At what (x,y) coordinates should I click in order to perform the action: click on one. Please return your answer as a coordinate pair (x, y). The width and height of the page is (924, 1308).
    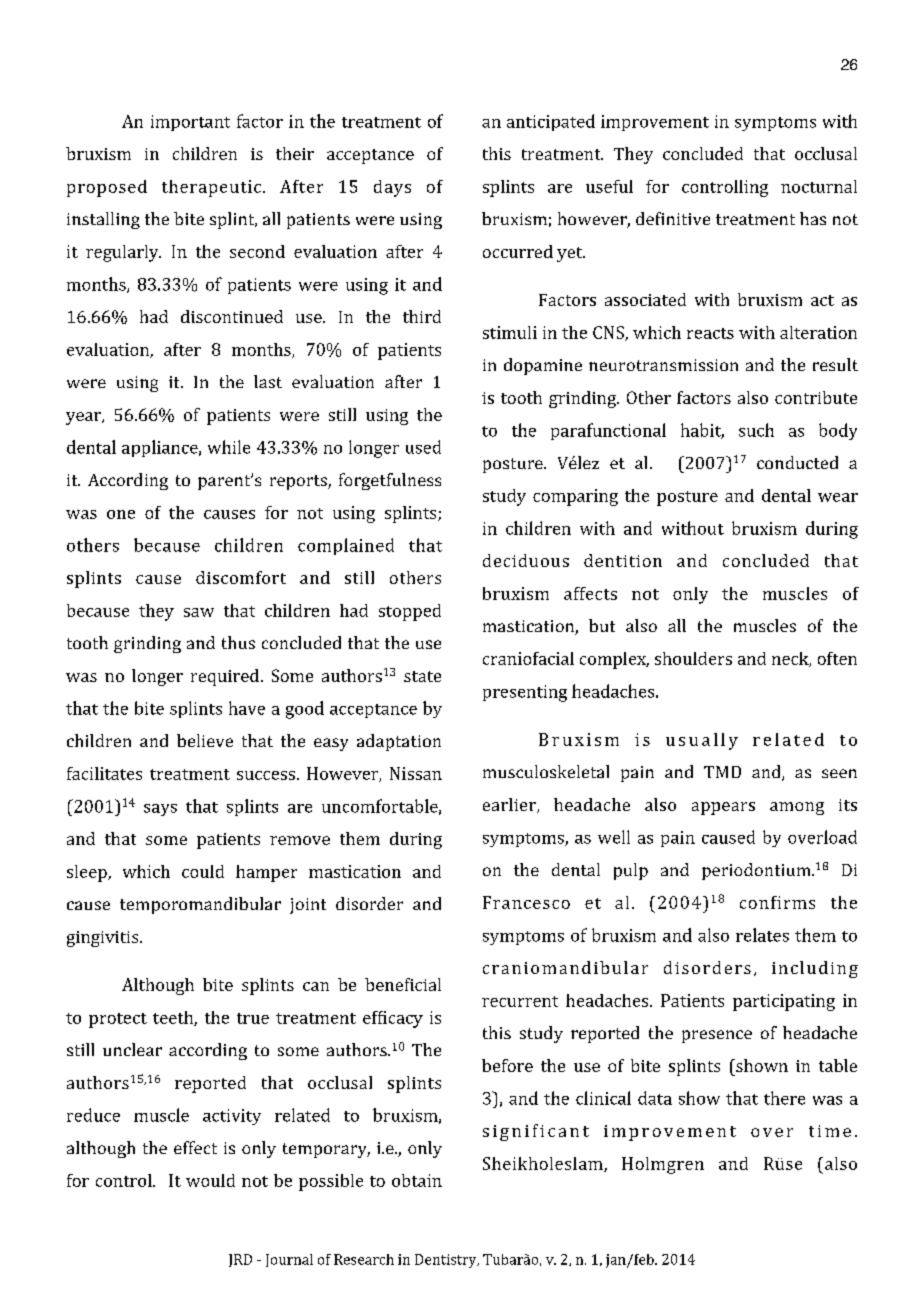
    Looking at the image, I should click on (121, 514).
